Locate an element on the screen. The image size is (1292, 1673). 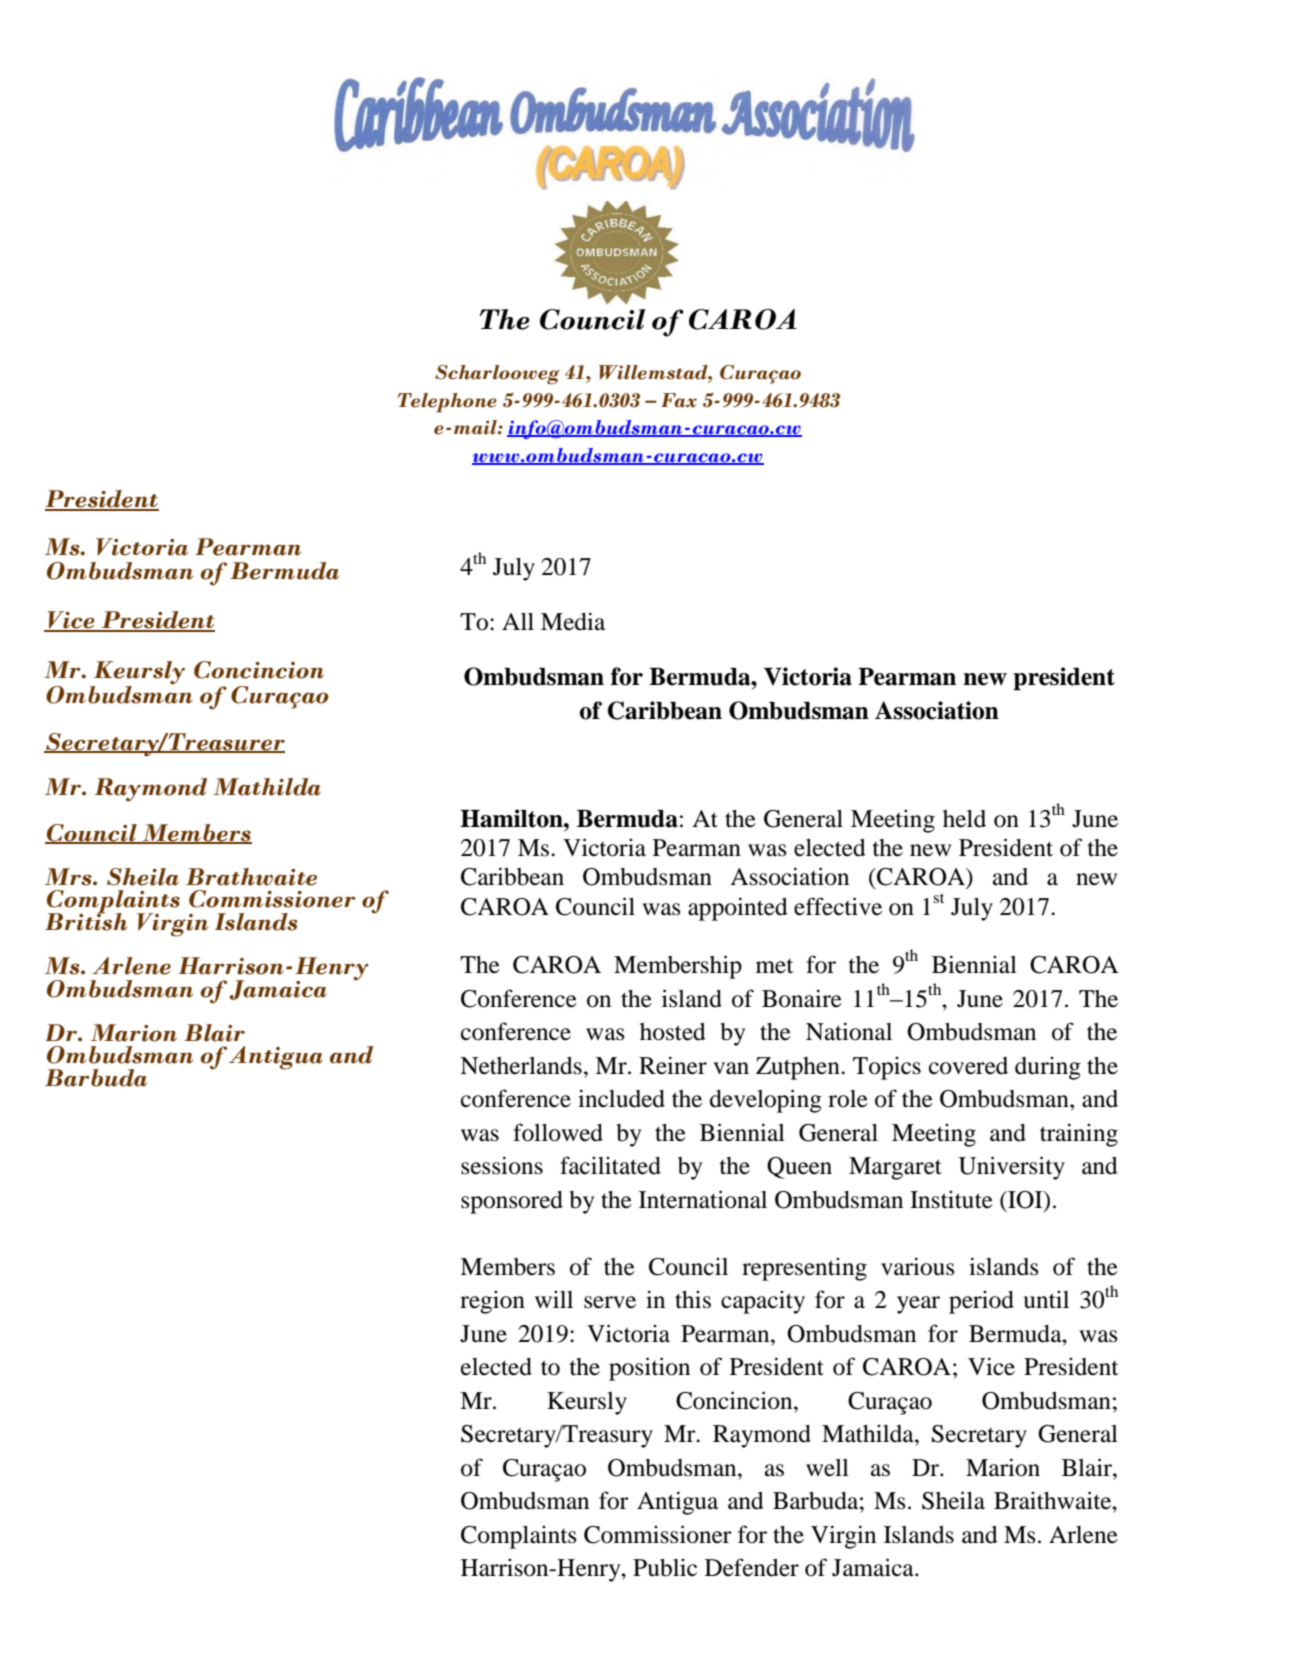
held is located at coordinates (964, 819).
